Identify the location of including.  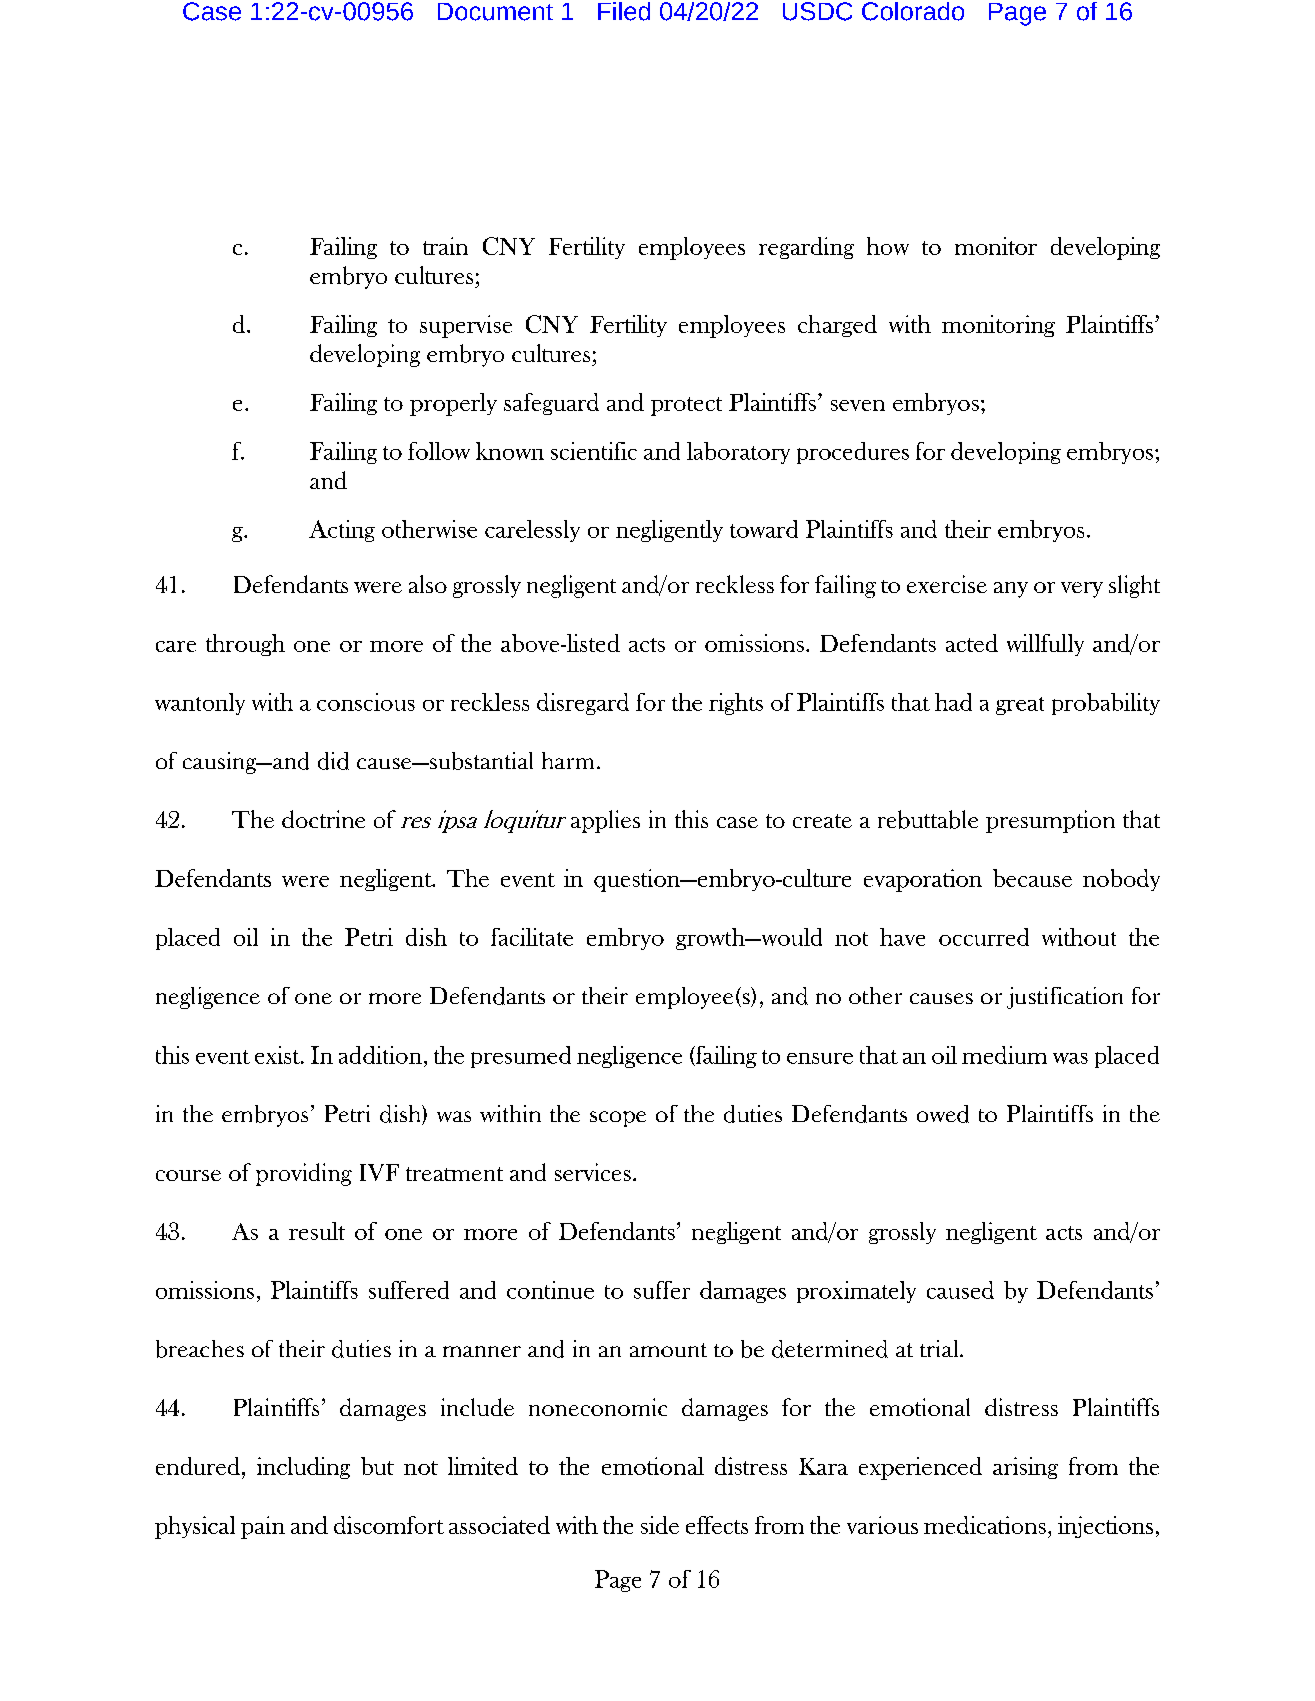
(303, 1468).
